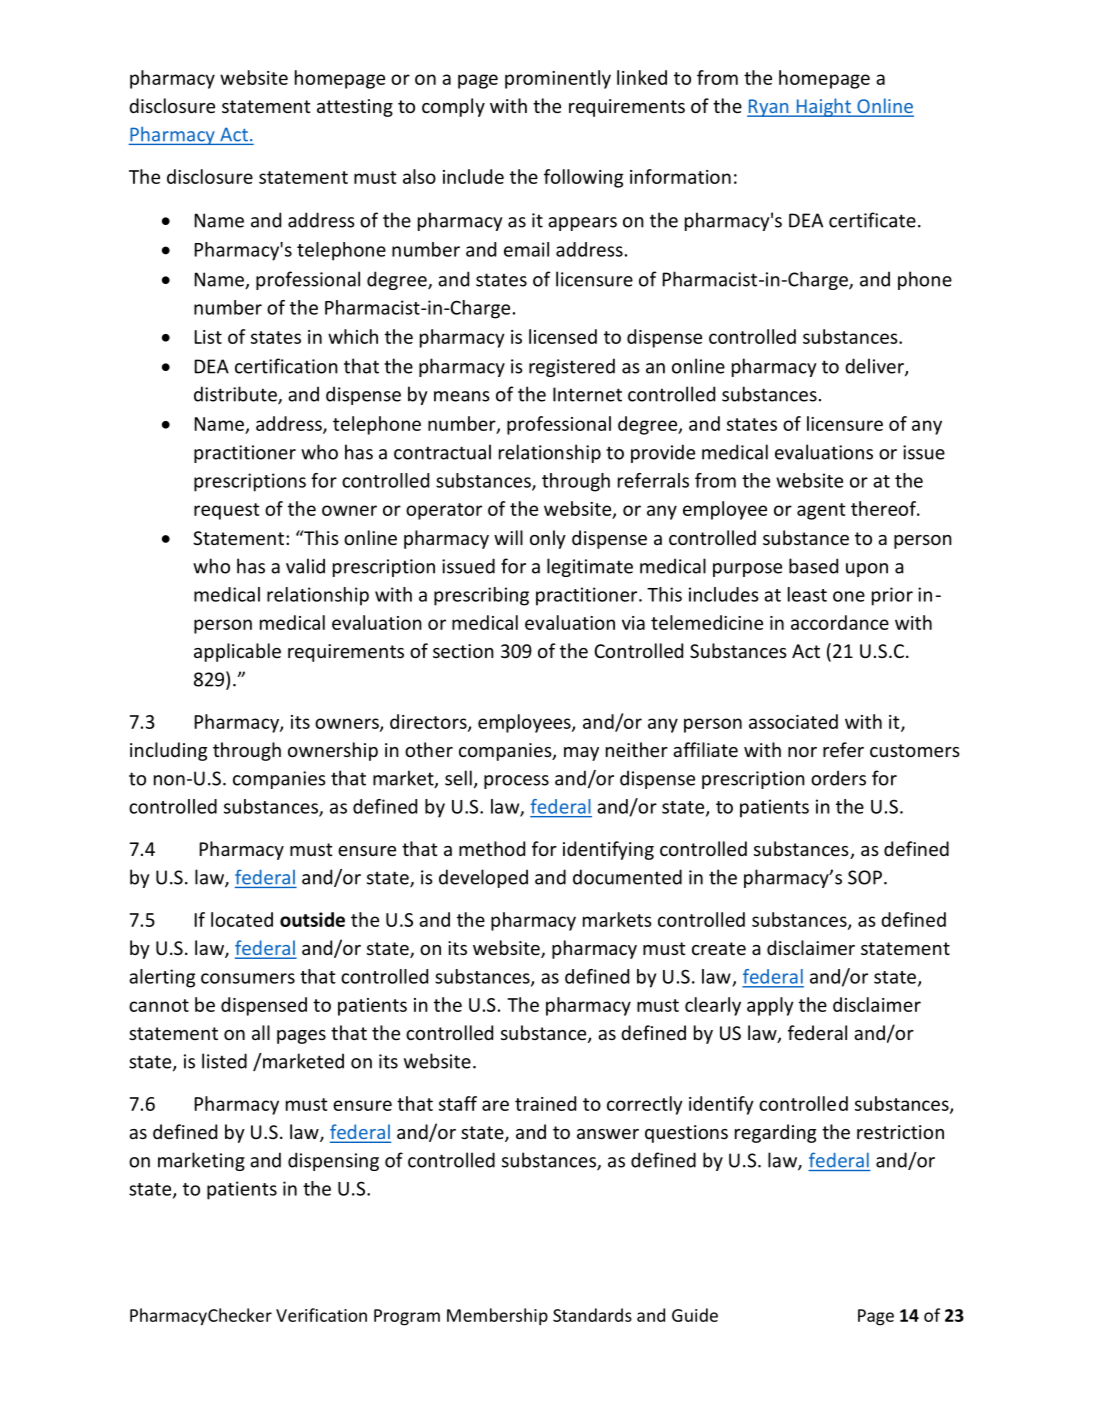 The image size is (1093, 1415). What do you see at coordinates (875, 367) in the page?
I see `deliver` at bounding box center [875, 367].
